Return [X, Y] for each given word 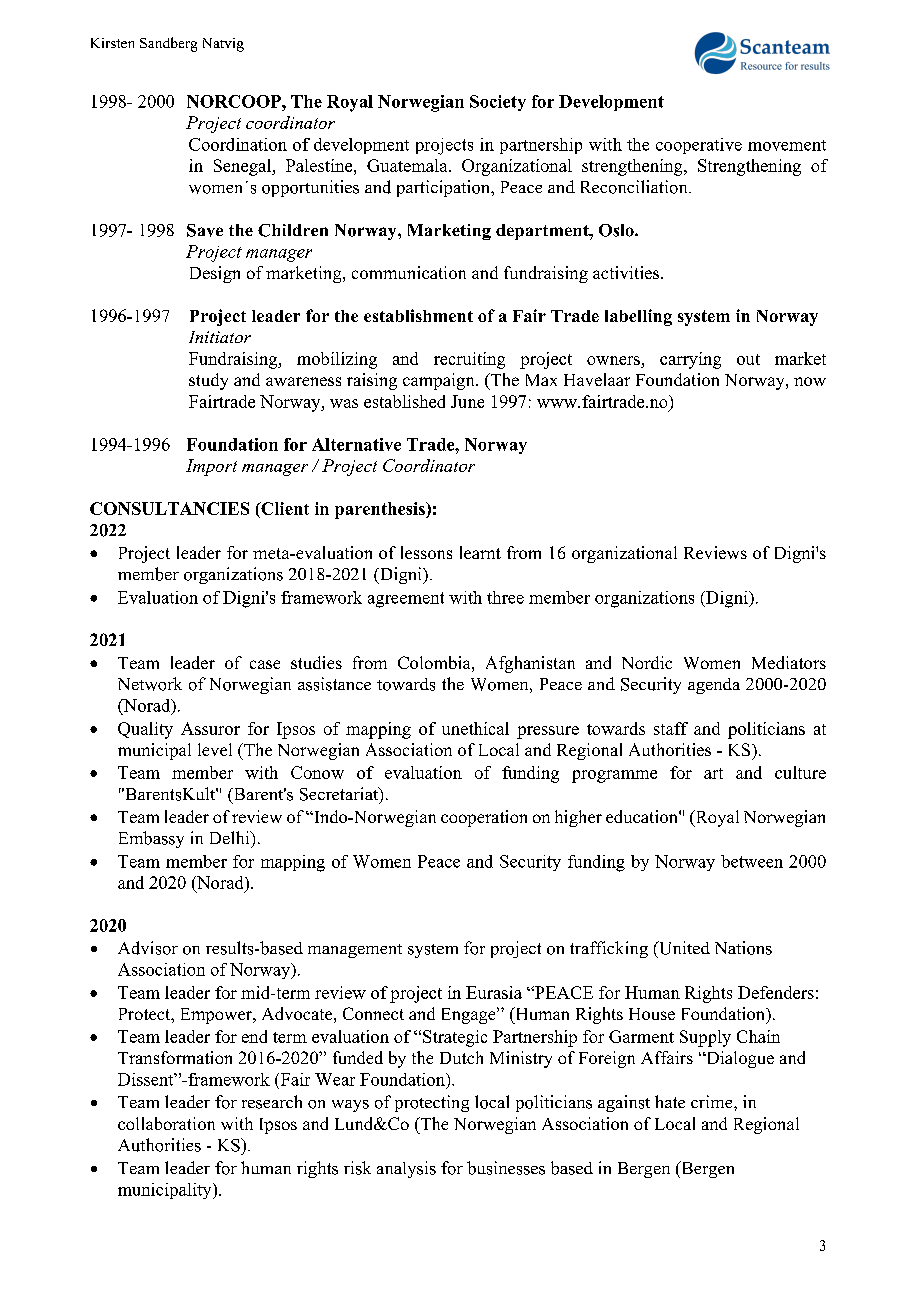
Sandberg [168, 44]
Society [498, 103]
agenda [714, 686]
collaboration [166, 1123]
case [265, 664]
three [505, 597]
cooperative [699, 146]
